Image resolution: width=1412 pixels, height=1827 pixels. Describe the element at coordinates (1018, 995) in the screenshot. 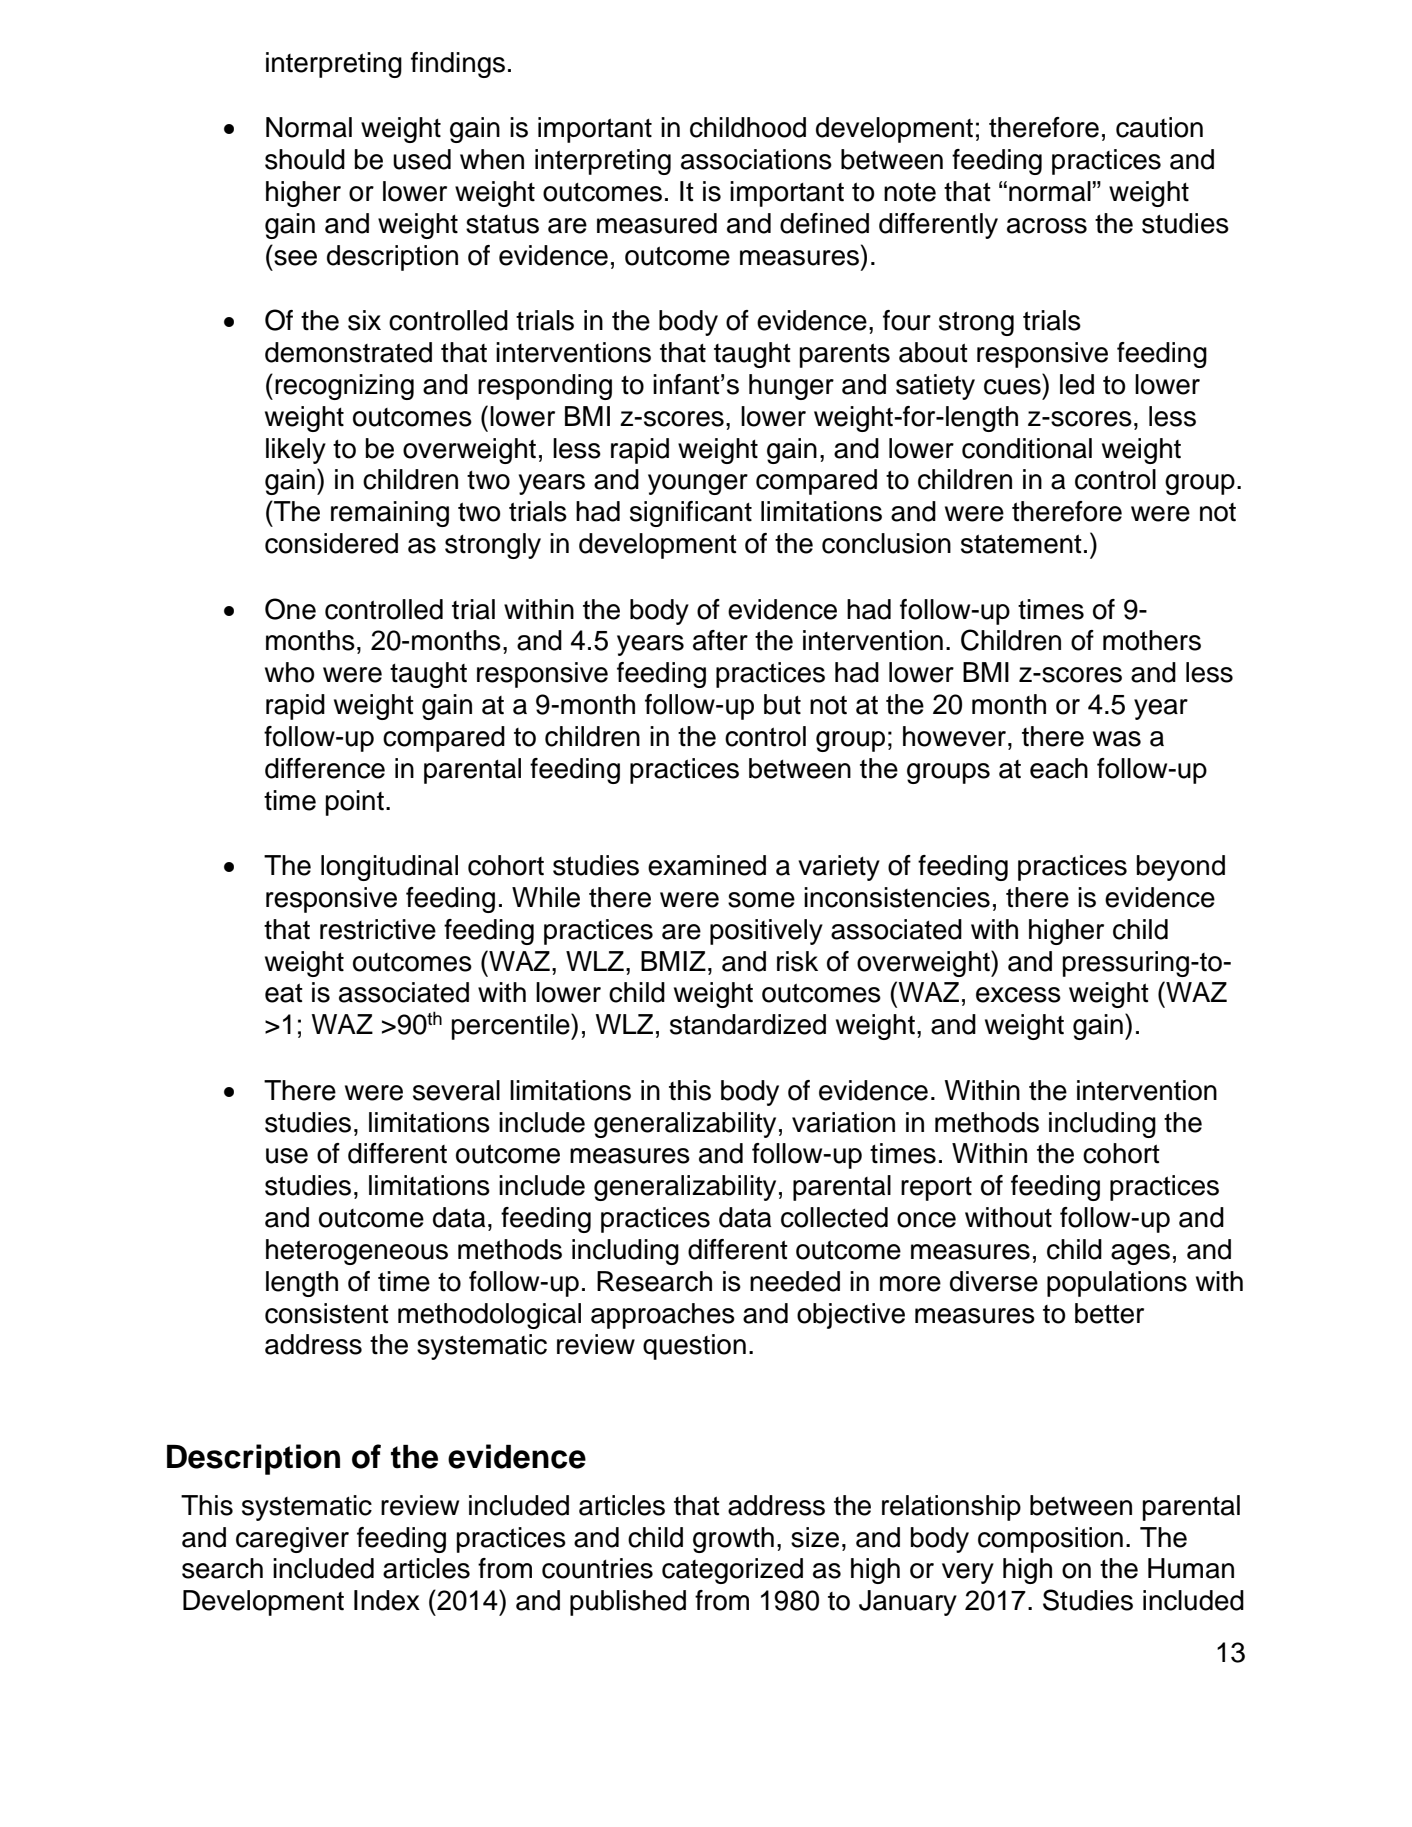

I see `excess` at that location.
